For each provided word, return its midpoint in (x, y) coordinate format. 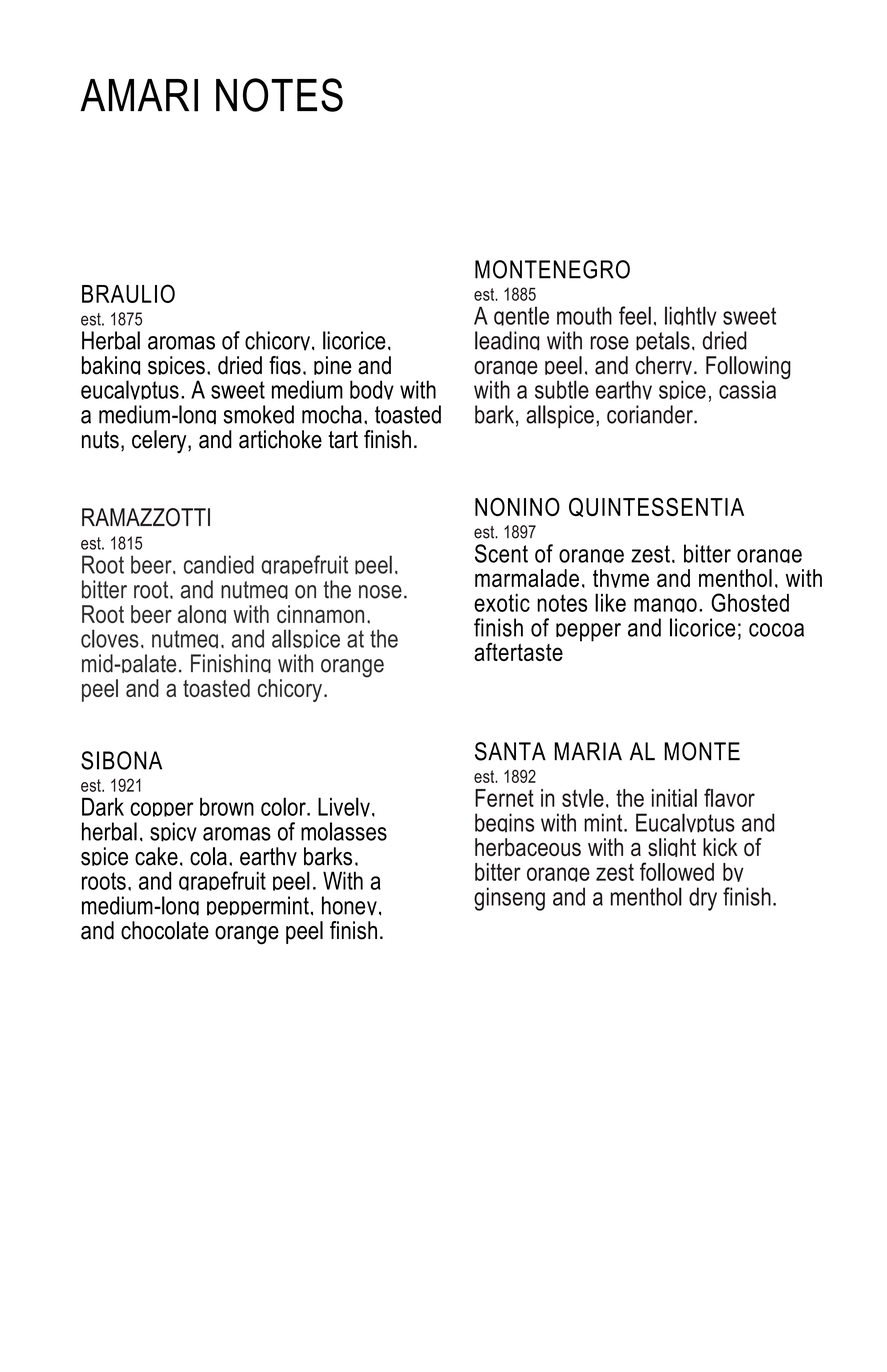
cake (156, 856)
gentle (521, 319)
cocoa (776, 630)
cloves (110, 638)
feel (635, 315)
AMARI (139, 95)
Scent (501, 553)
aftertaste (518, 651)
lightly (691, 319)
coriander (651, 414)
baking (111, 369)
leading (507, 341)
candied (219, 564)
